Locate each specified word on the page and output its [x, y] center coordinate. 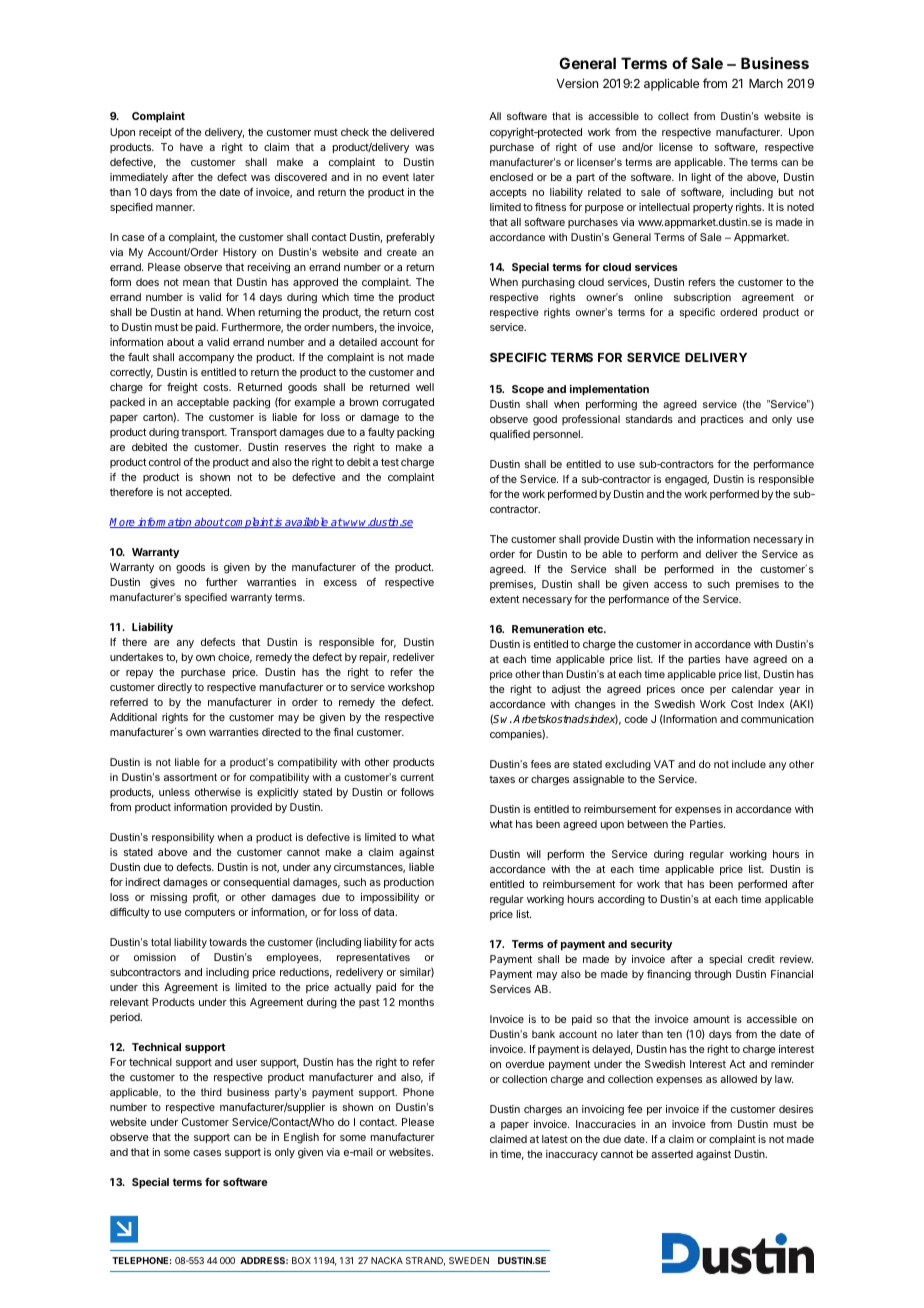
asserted [672, 1154]
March [766, 83]
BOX [301, 1260]
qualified [510, 435]
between [648, 824]
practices [722, 420]
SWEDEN [469, 1260]
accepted [208, 493]
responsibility [183, 838]
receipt [155, 133]
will [533, 854]
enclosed [511, 177]
